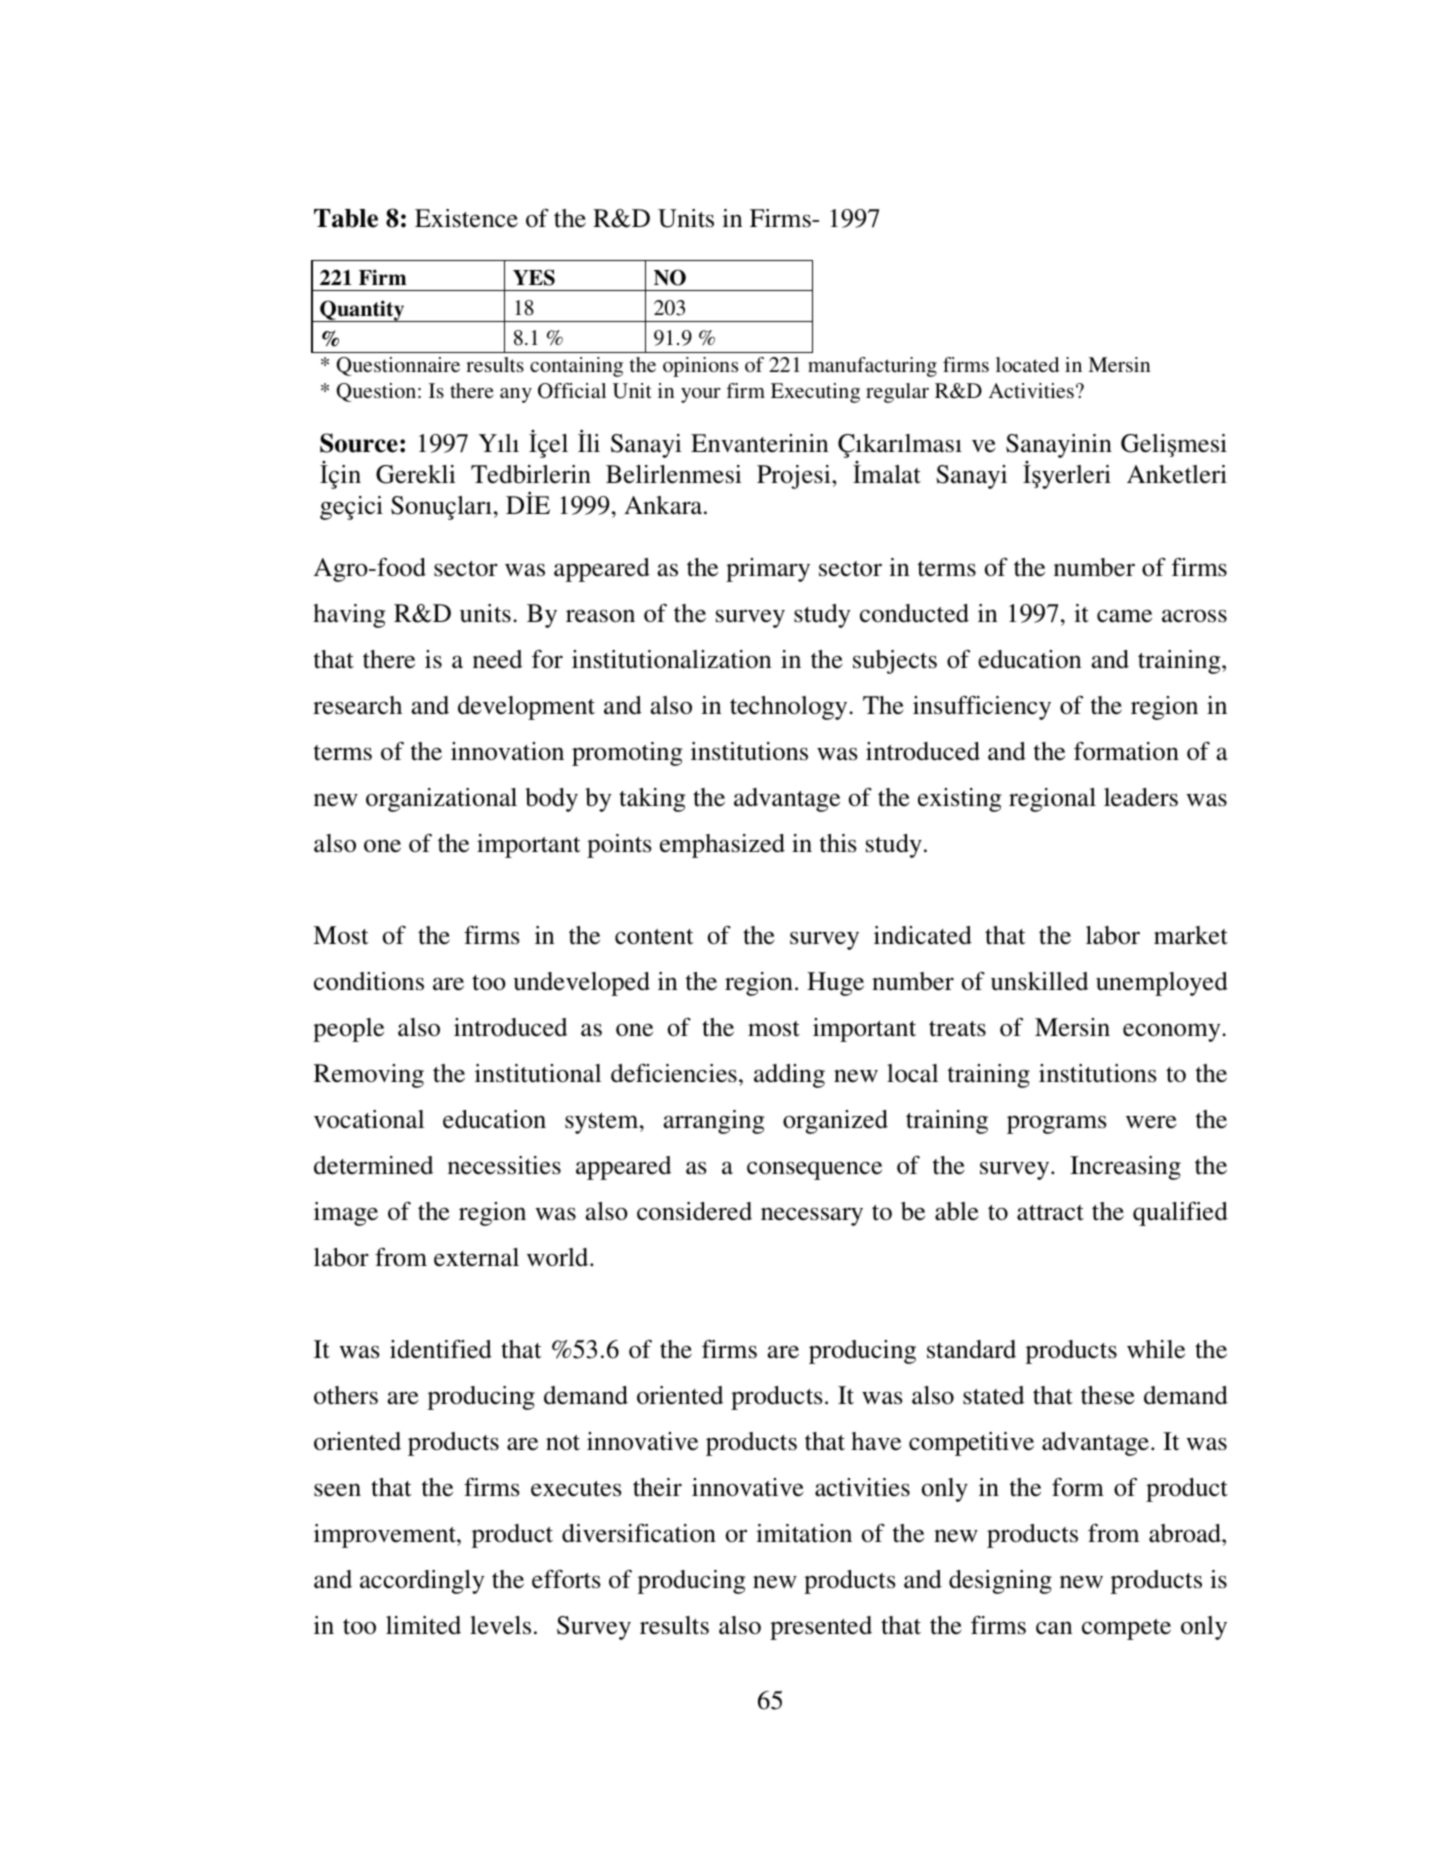 The width and height of the screenshot is (1448, 1874). Describe the element at coordinates (369, 981) in the screenshot. I see `conditions` at that location.
